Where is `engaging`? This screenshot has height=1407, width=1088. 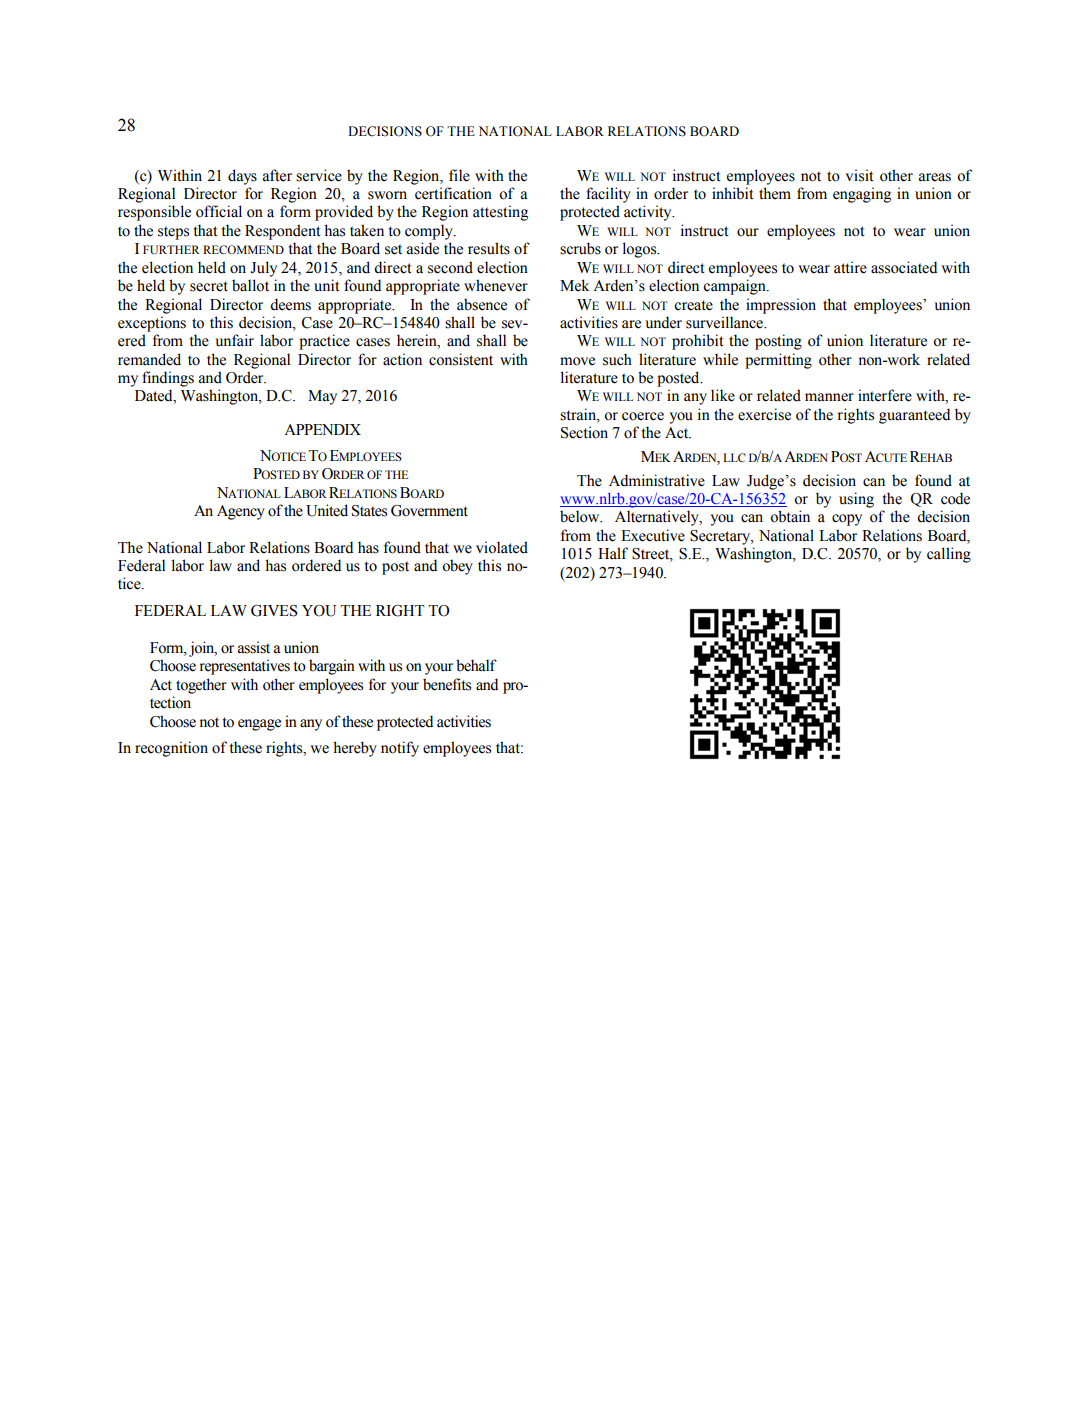
engaging is located at coordinates (862, 195).
